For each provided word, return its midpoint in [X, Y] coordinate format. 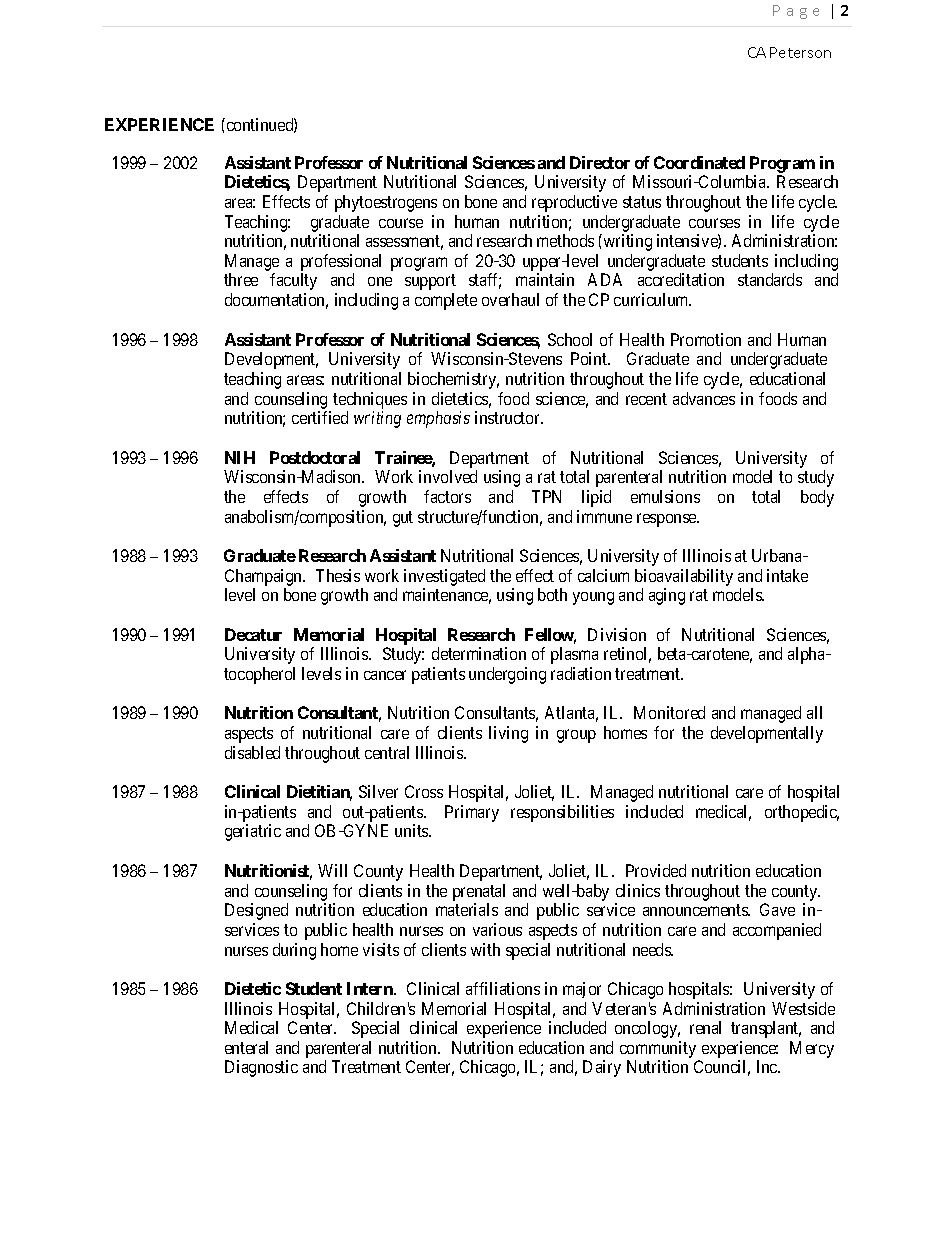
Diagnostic [261, 1068]
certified [320, 417]
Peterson [800, 52]
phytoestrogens [386, 203]
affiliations [503, 988]
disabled [252, 752]
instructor [509, 417]
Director [600, 162]
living [508, 734]
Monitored [669, 712]
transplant [766, 1029]
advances [704, 398]
